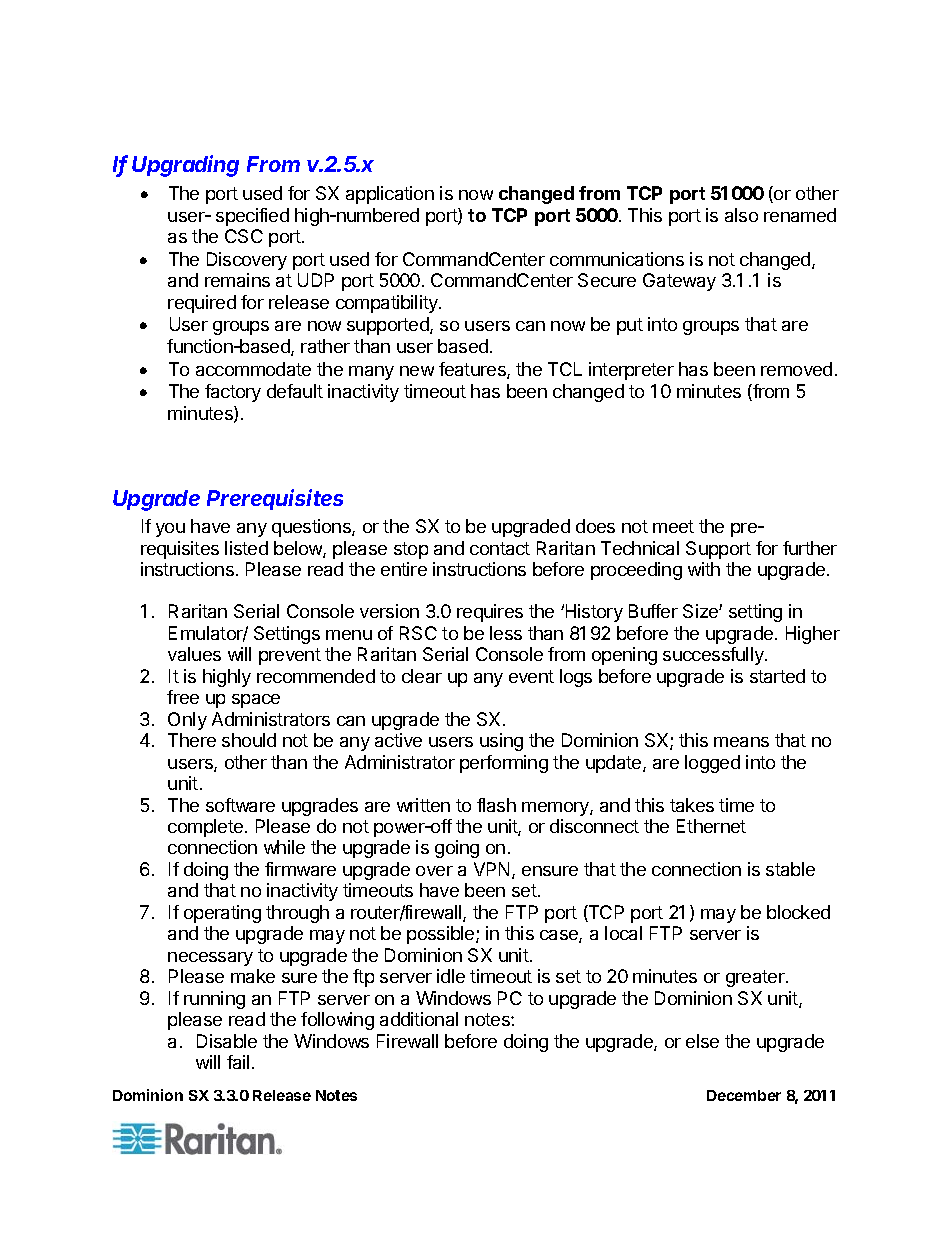 The height and width of the screenshot is (1233, 952). What do you see at coordinates (419, 1019) in the screenshot?
I see `additional` at bounding box center [419, 1019].
